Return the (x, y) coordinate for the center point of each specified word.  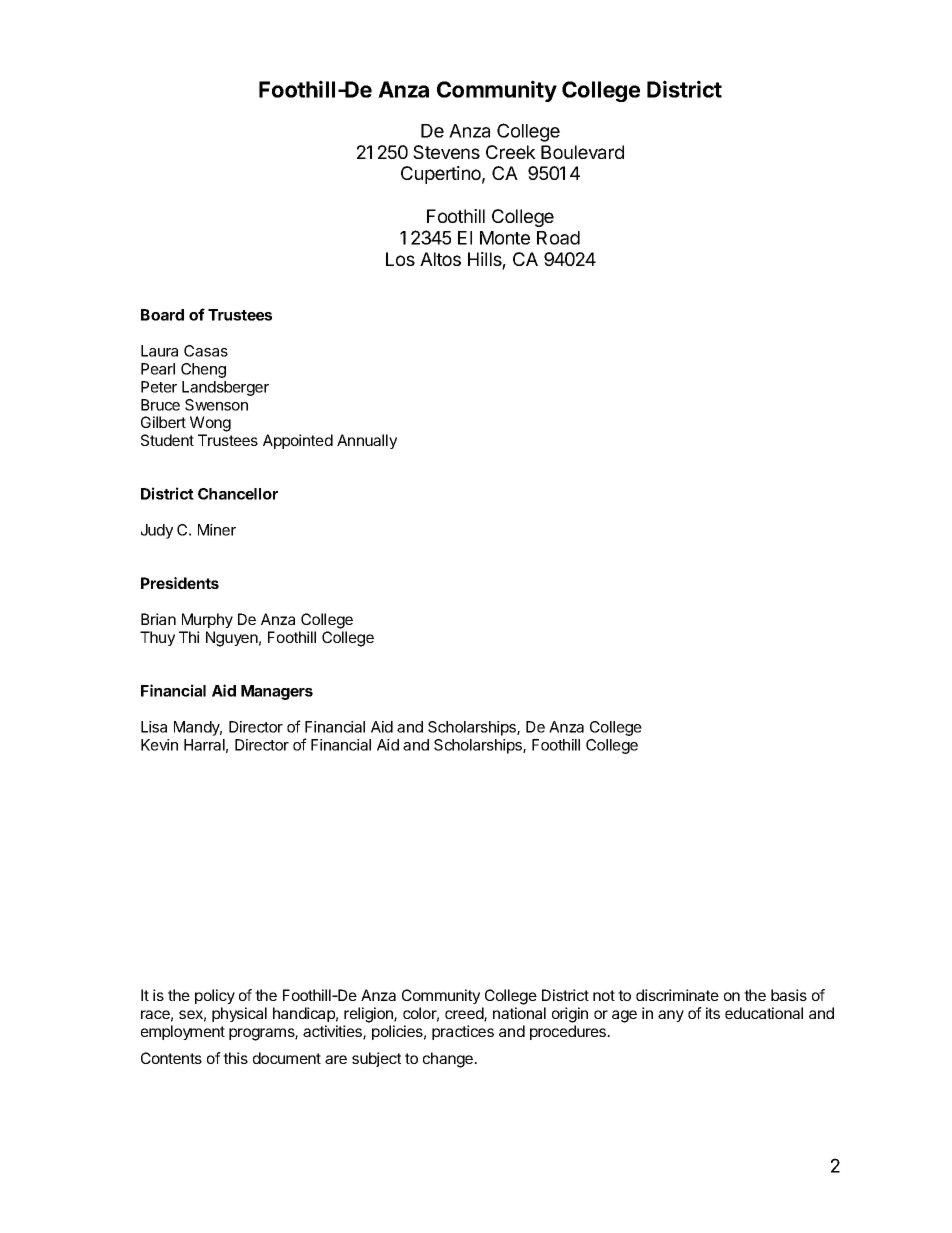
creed (465, 1014)
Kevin (159, 745)
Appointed (298, 441)
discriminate (677, 995)
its (713, 1013)
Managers (277, 692)
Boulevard (582, 152)
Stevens (446, 152)
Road (558, 238)
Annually (367, 441)
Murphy (207, 620)
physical (239, 1014)
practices (463, 1032)
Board (162, 315)
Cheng (203, 370)
